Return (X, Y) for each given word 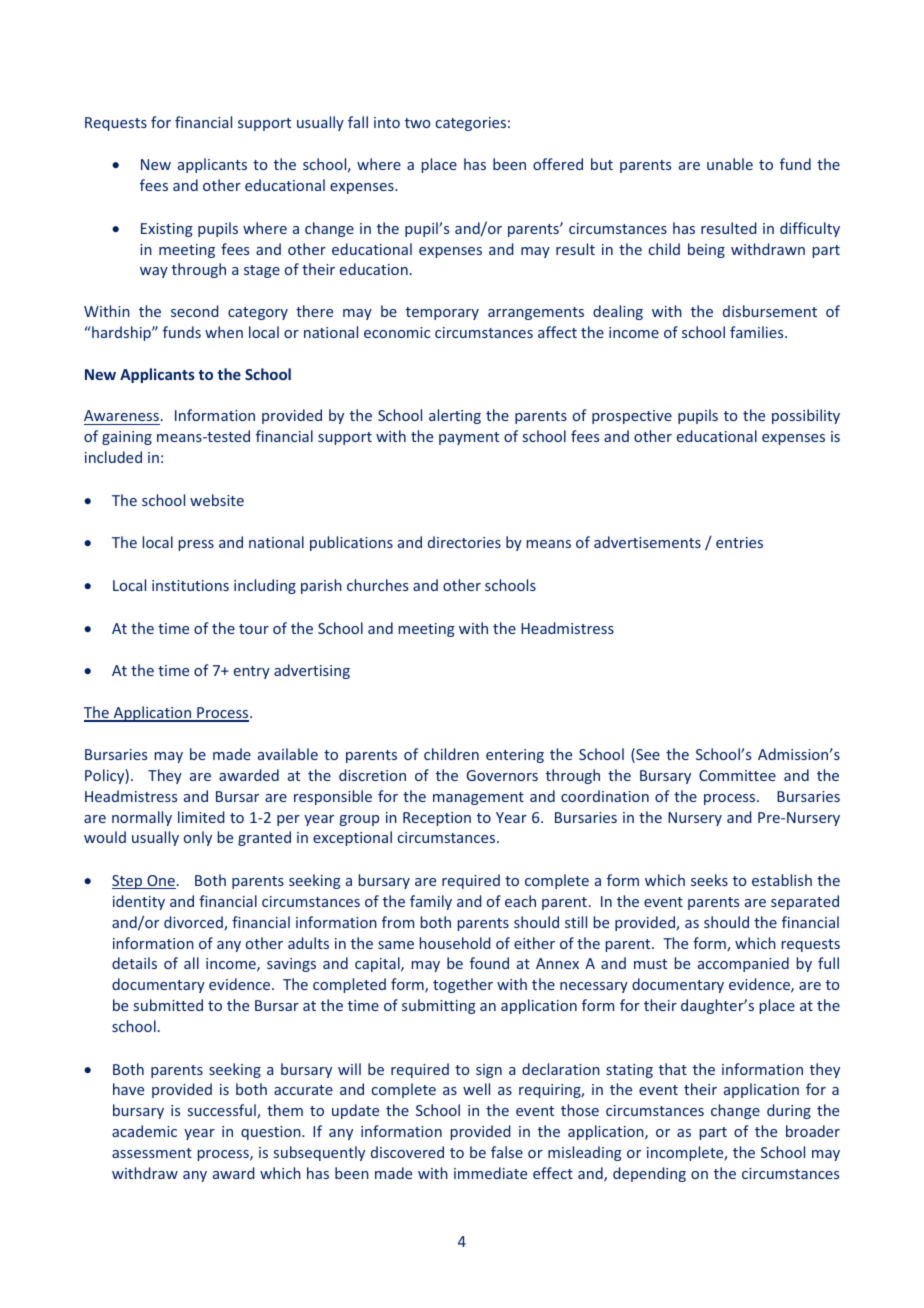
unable (730, 164)
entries (739, 542)
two (417, 123)
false (507, 1152)
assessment (152, 1153)
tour (254, 629)
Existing (167, 230)
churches (377, 585)
